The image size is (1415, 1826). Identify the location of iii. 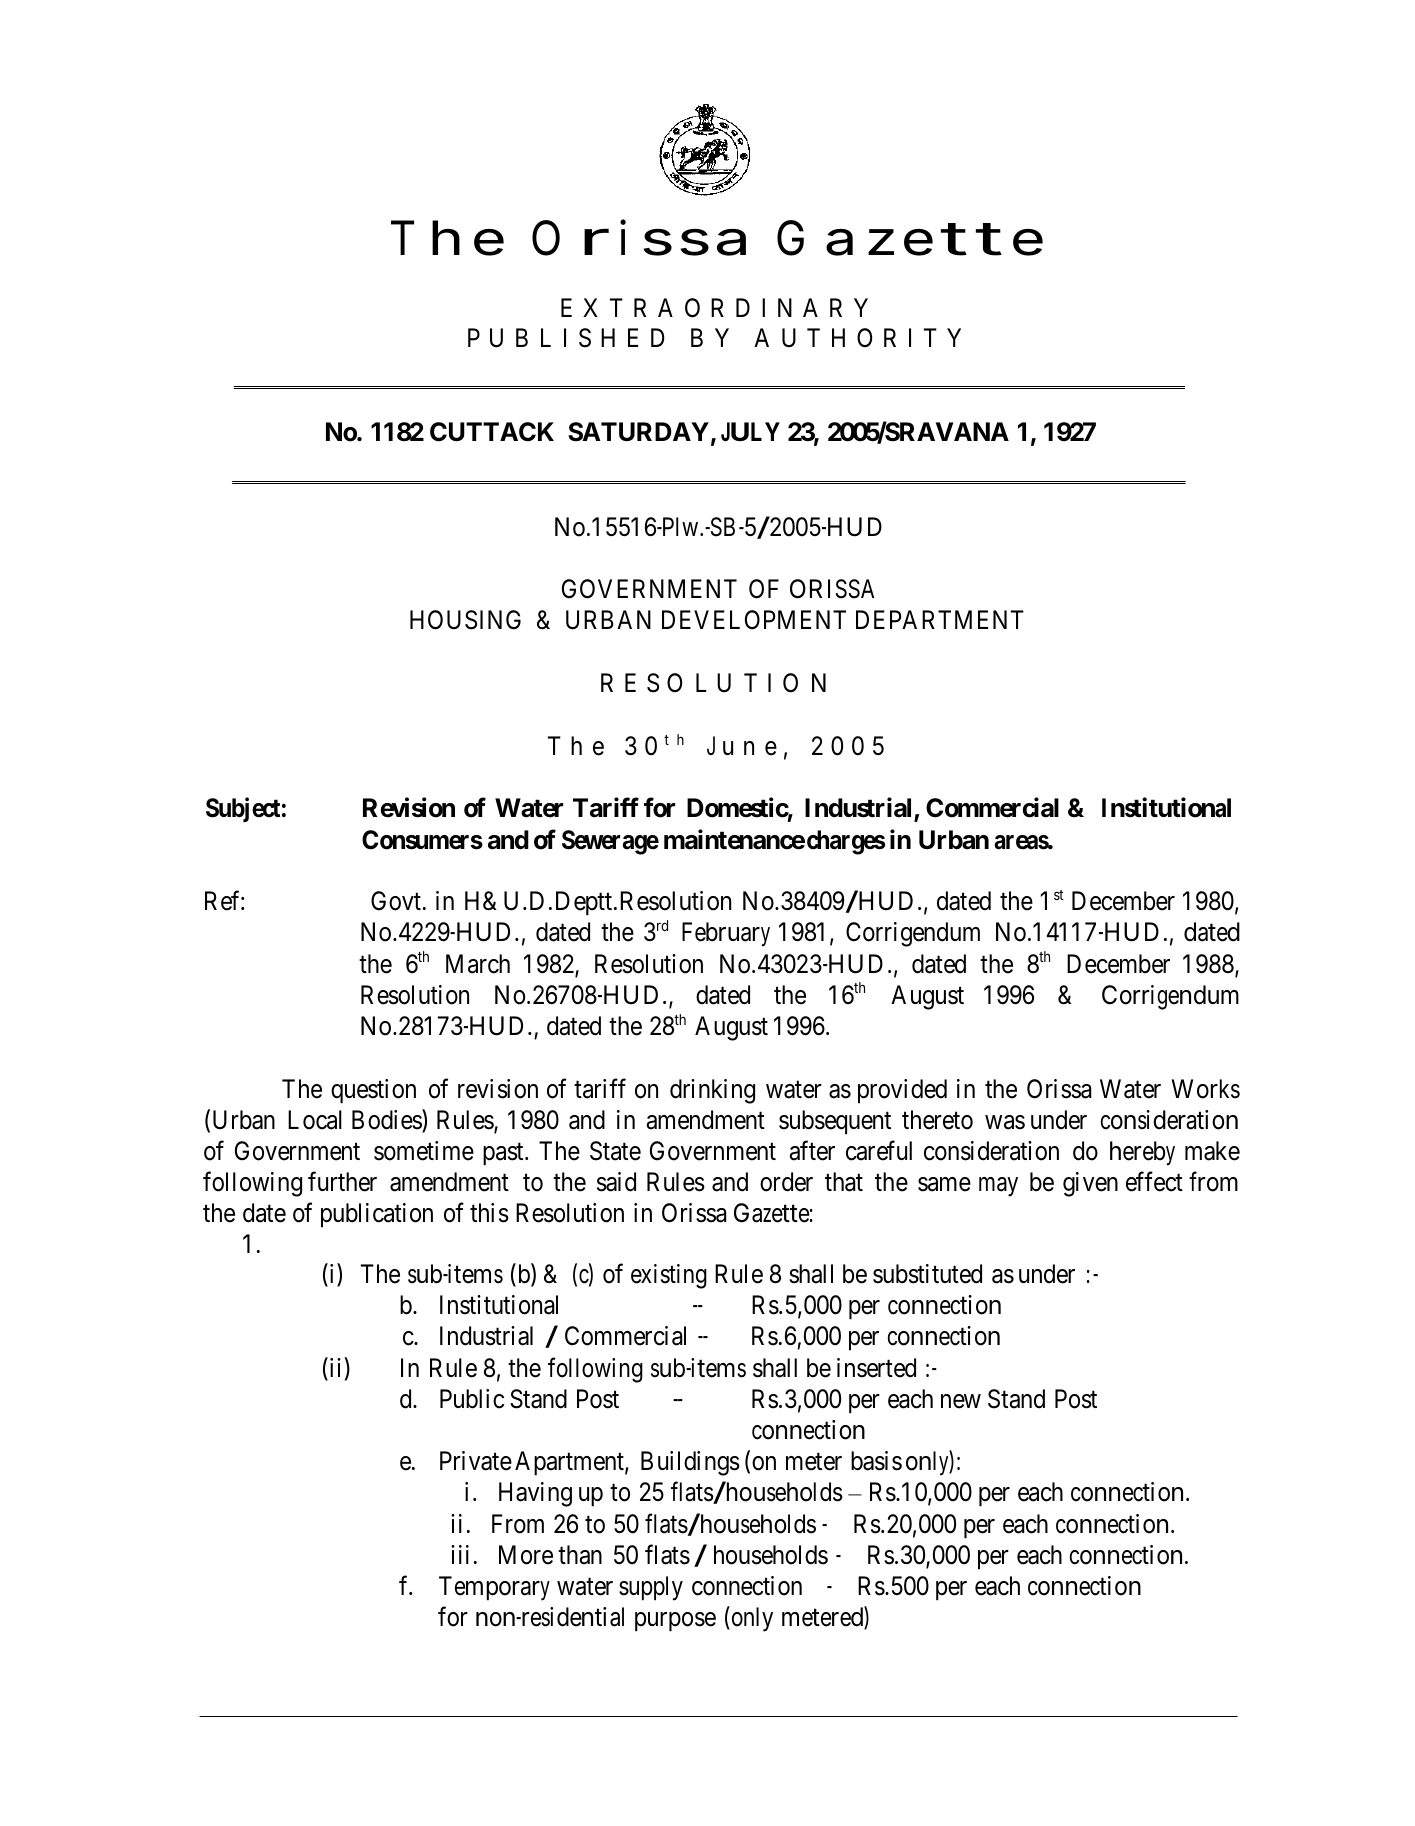
(460, 1554).
